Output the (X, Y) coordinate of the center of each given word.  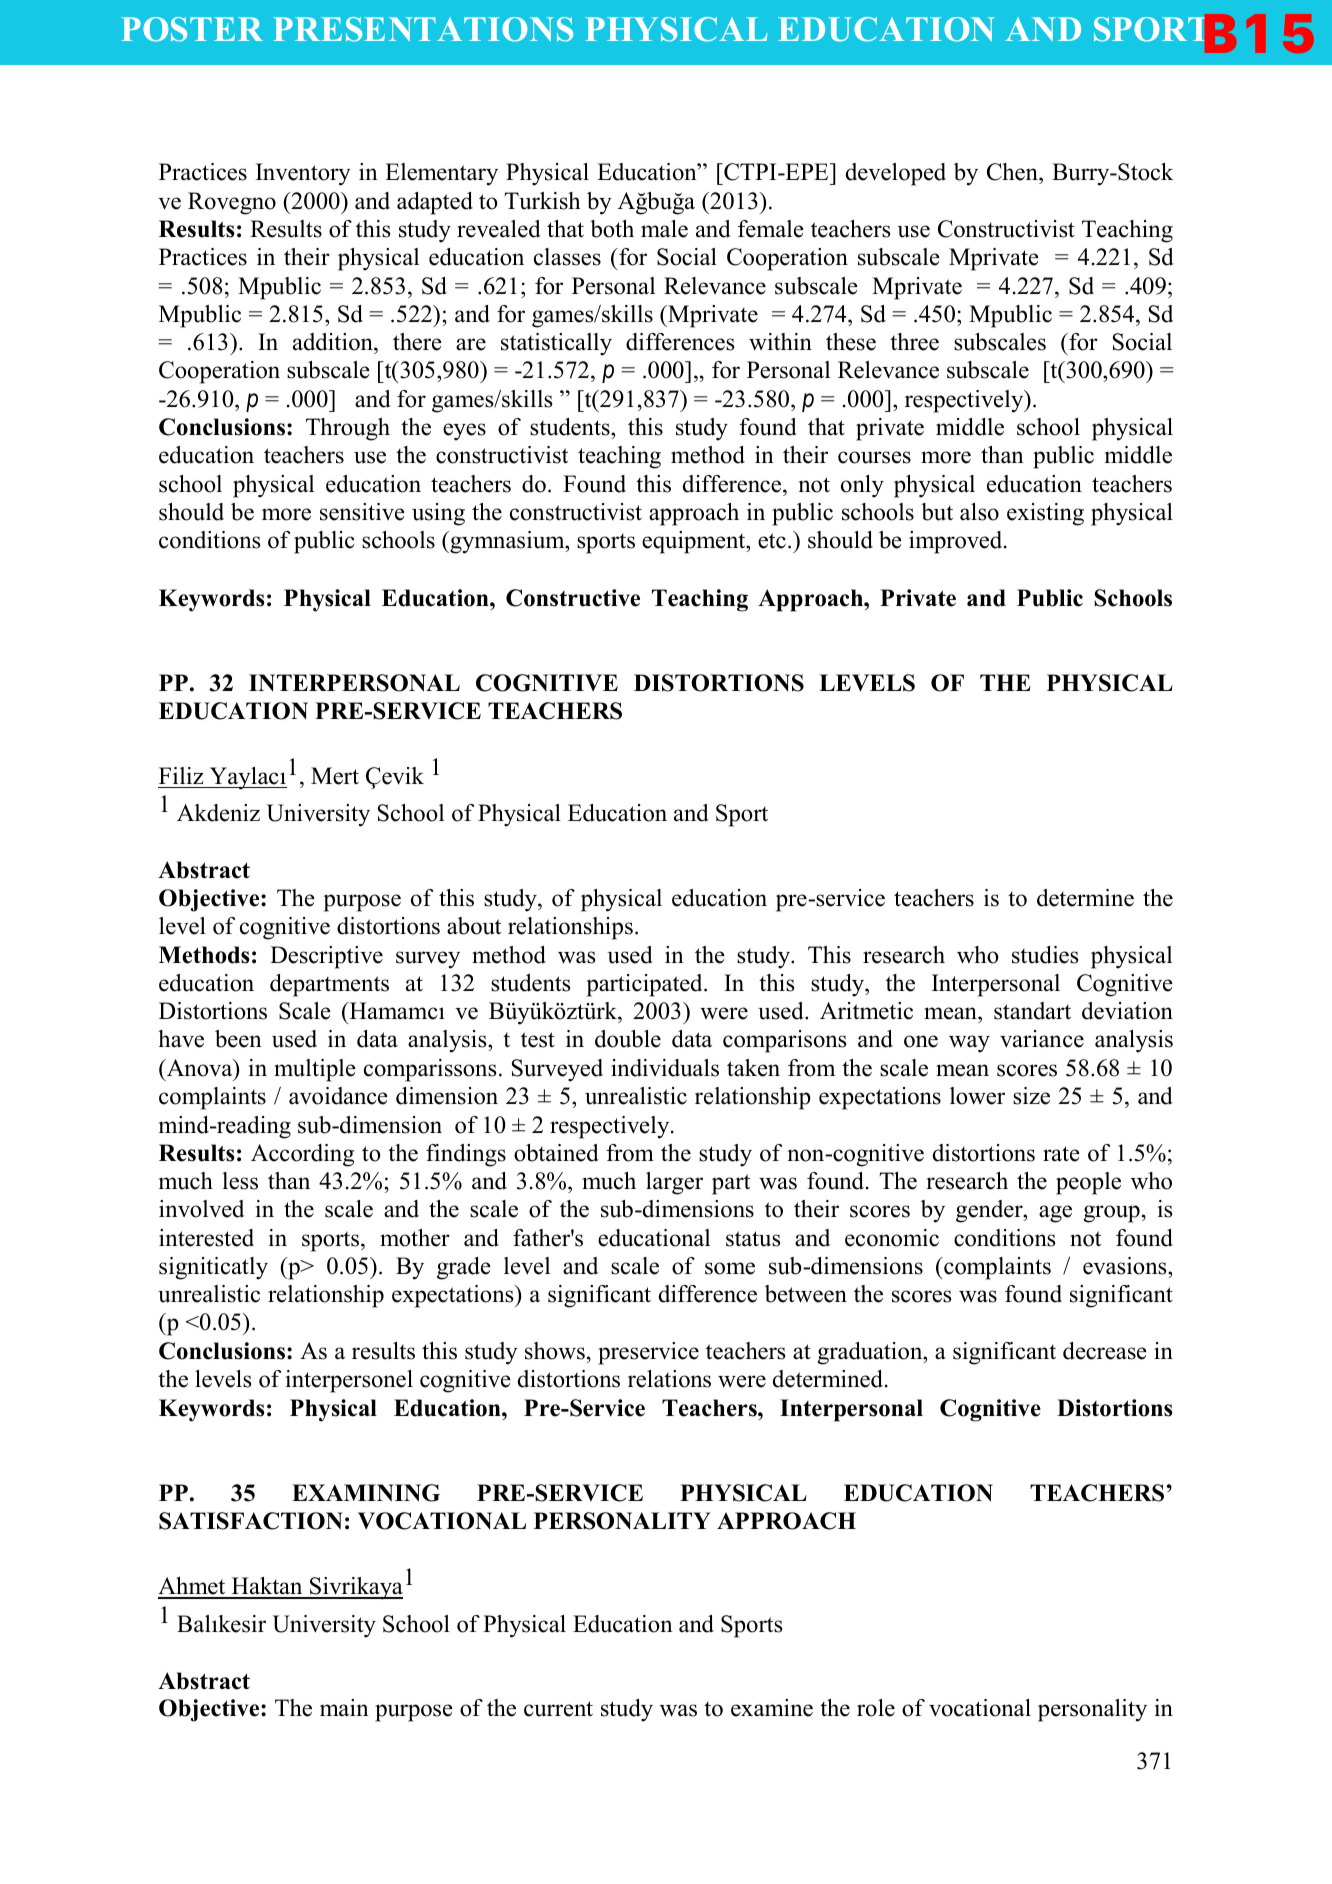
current (558, 1709)
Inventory (303, 174)
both (612, 229)
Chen (1013, 173)
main (344, 1707)
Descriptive (326, 957)
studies (1045, 955)
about (474, 926)
